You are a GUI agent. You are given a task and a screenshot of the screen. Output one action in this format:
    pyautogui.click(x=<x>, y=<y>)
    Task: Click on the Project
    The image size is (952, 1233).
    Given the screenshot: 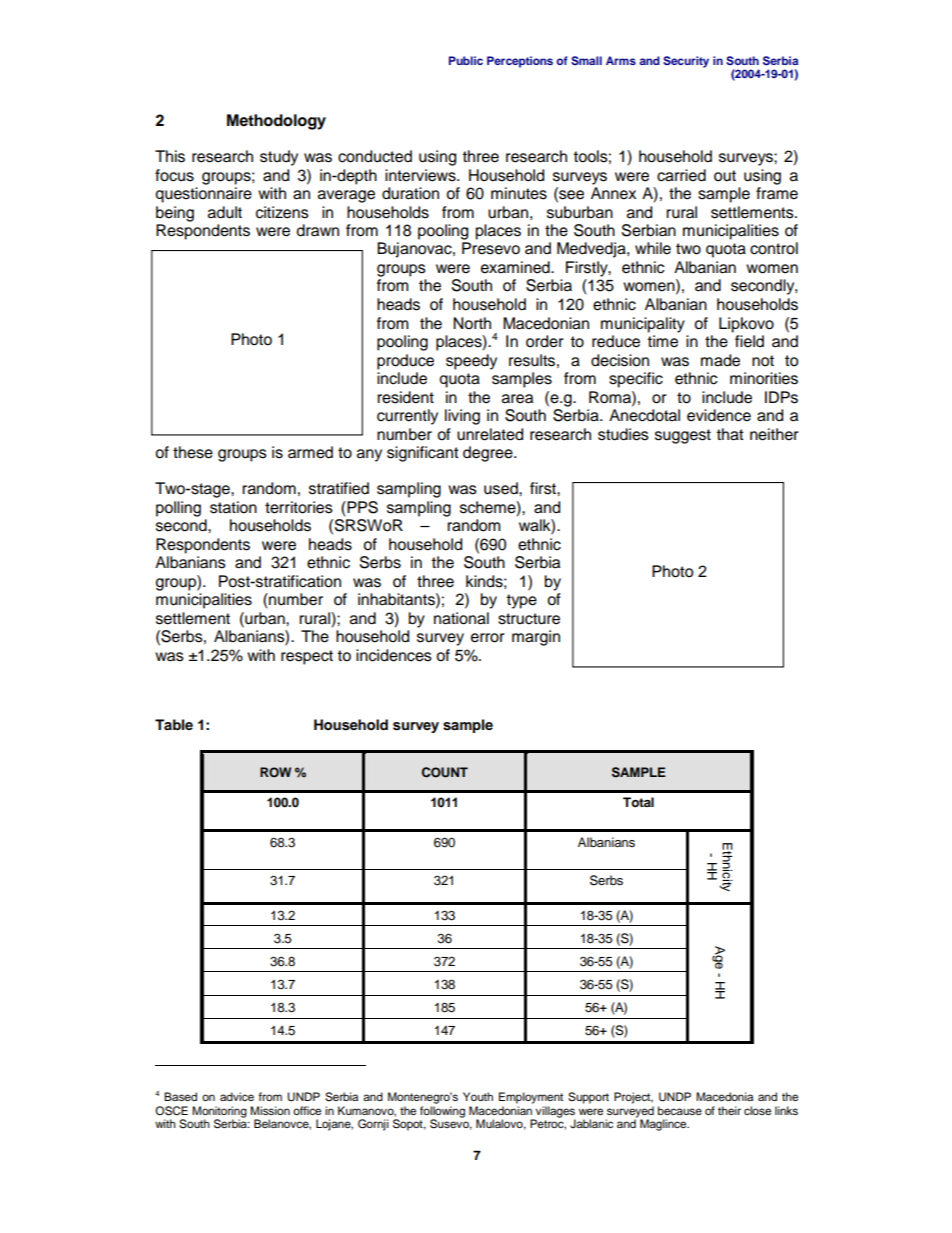 What is the action you would take?
    pyautogui.click(x=633, y=1098)
